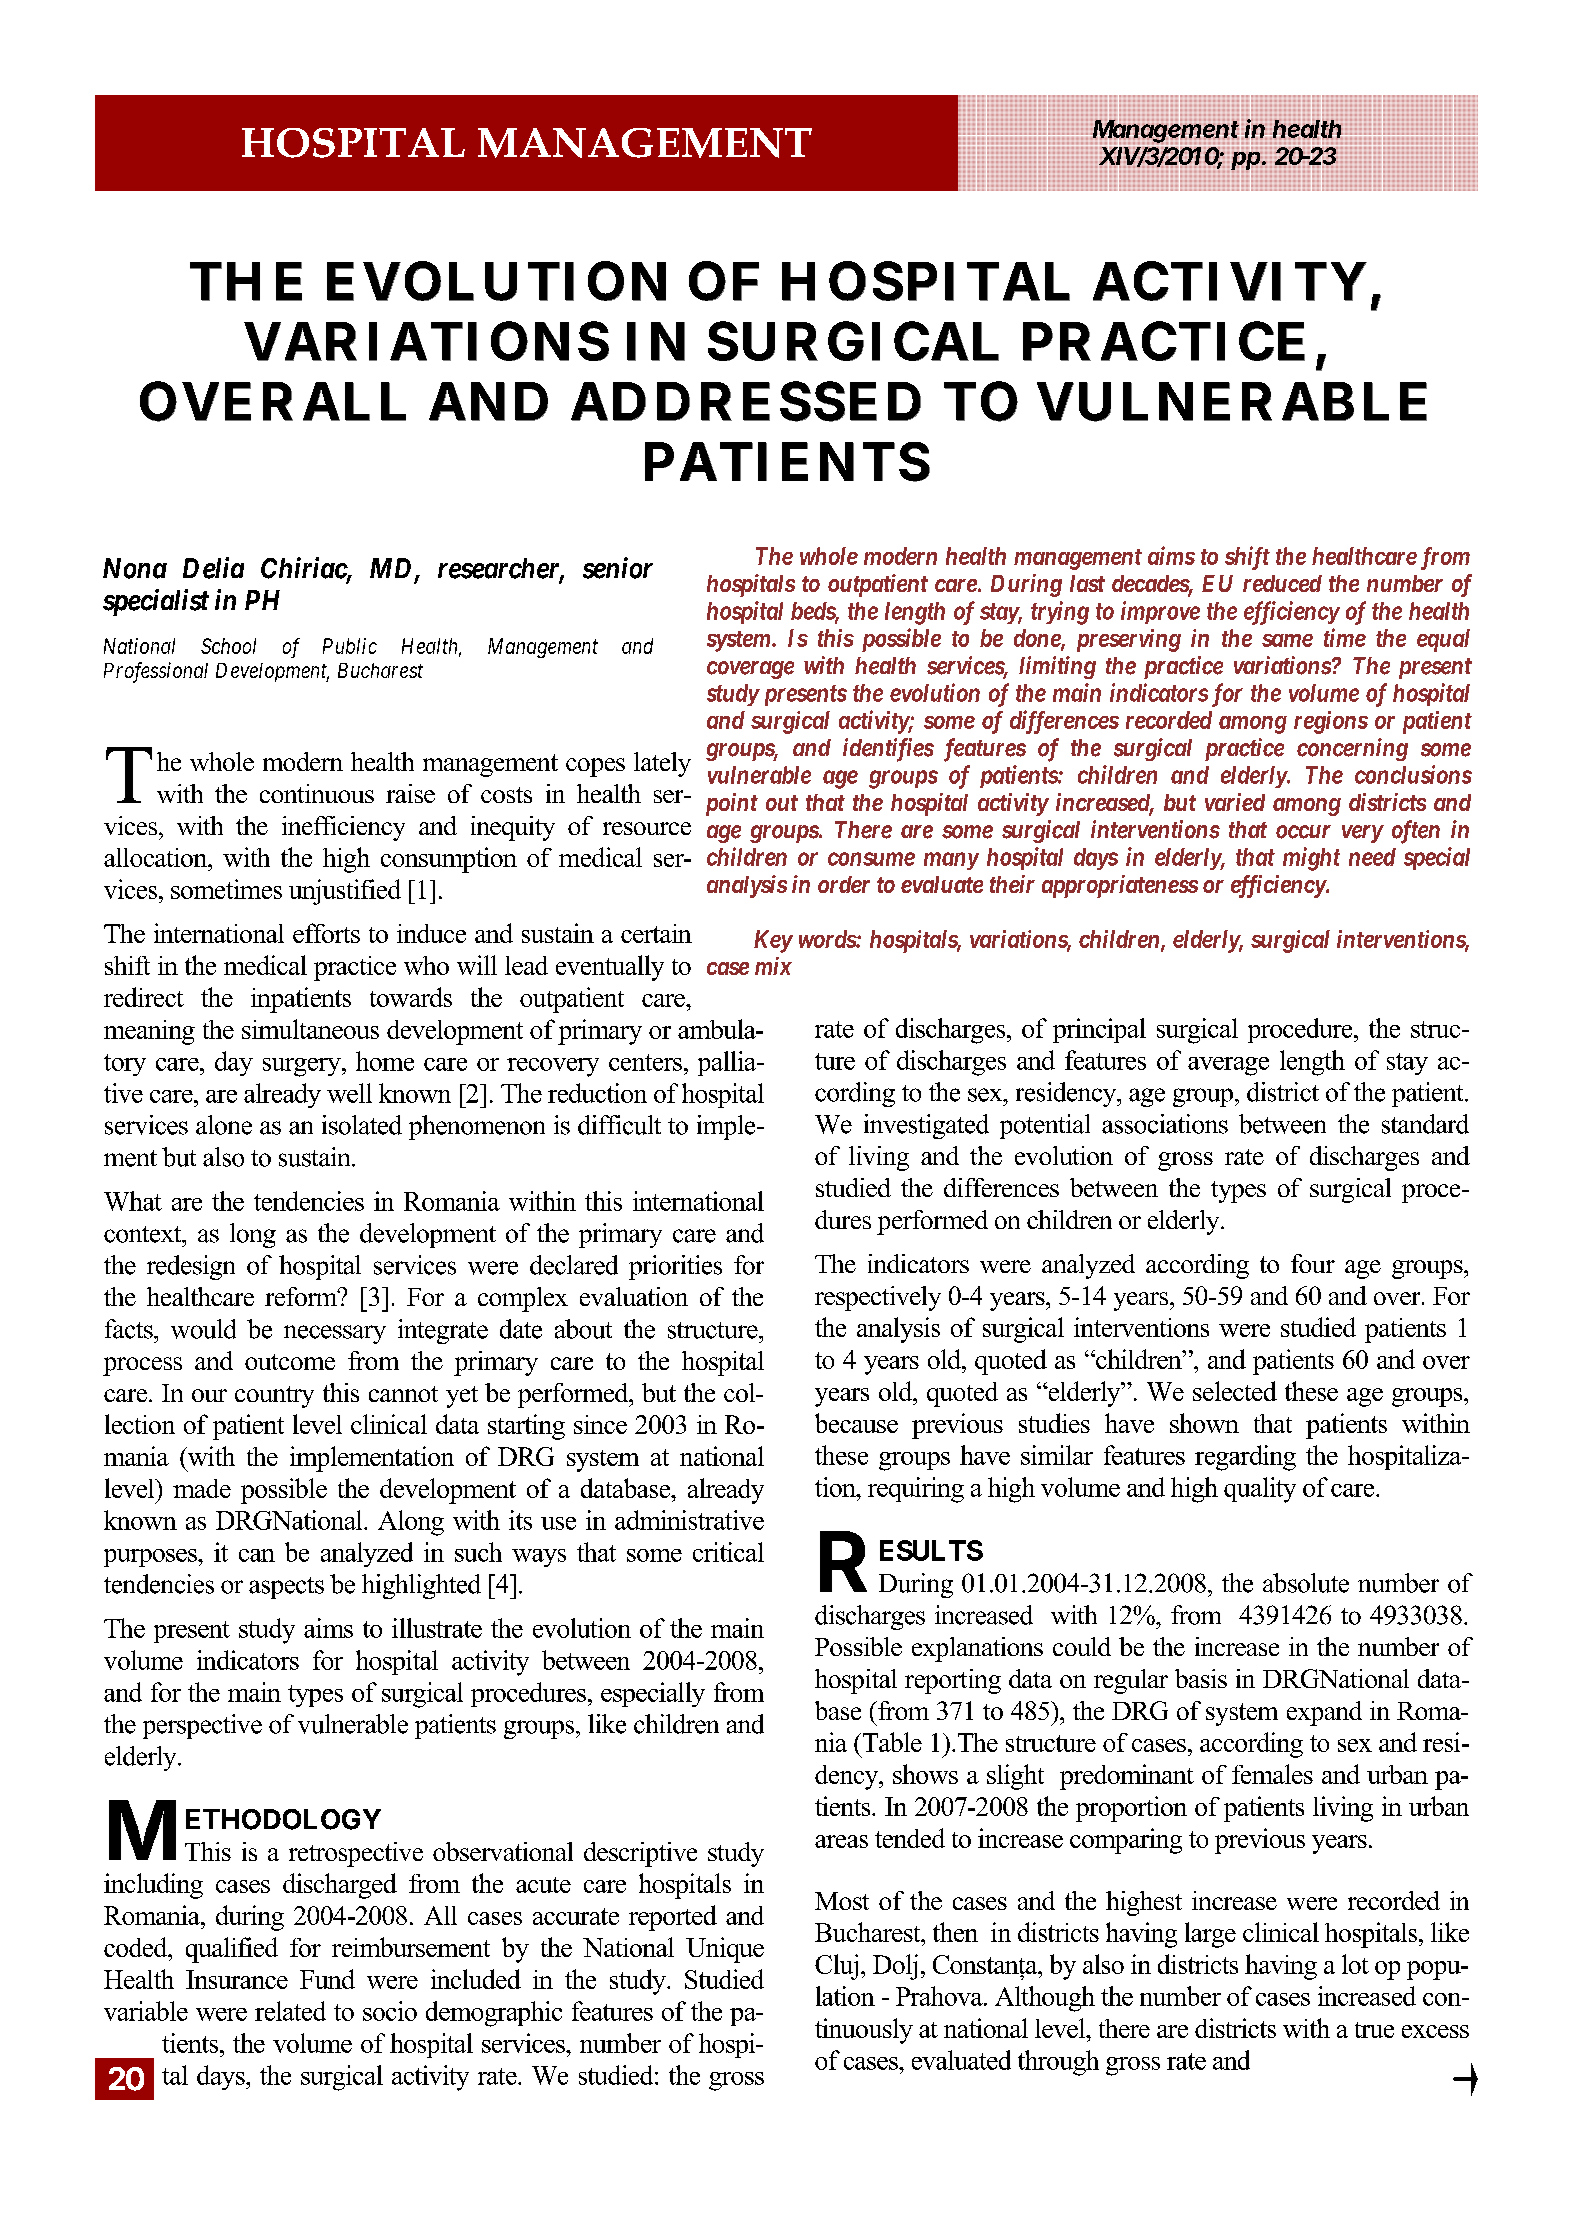 This screenshot has width=1573, height=2226. I want to click on aspects, so click(286, 1588).
